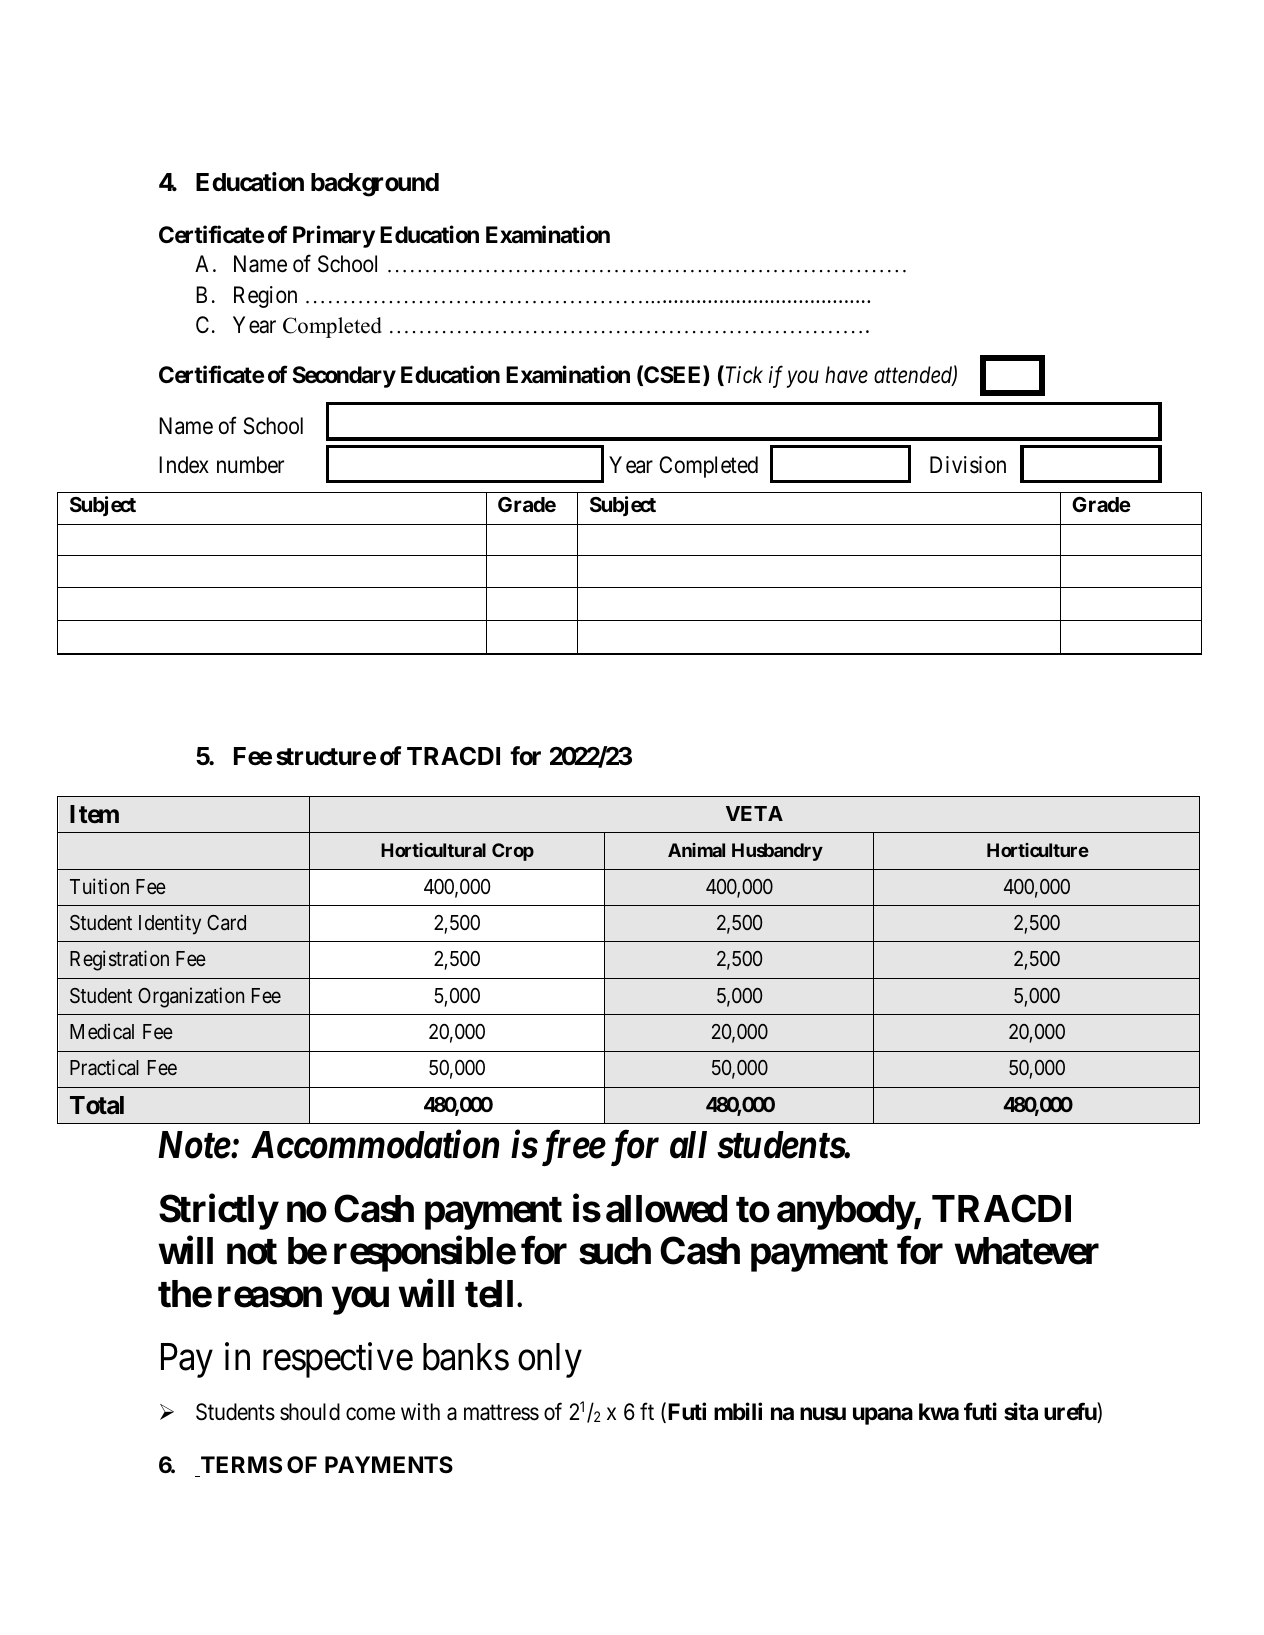  I want to click on background, so click(375, 185).
